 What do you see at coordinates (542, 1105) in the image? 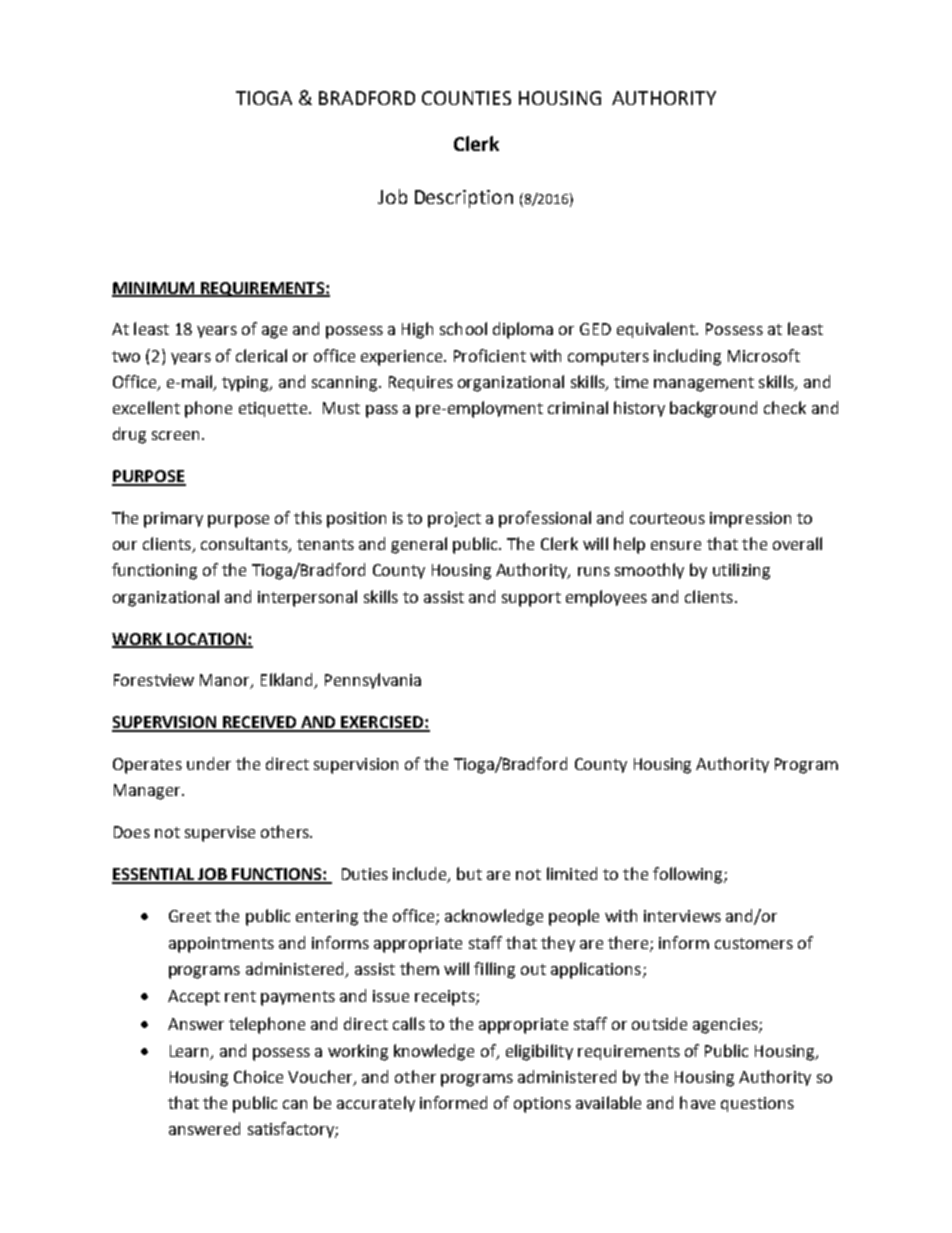
I see `options` at bounding box center [542, 1105].
